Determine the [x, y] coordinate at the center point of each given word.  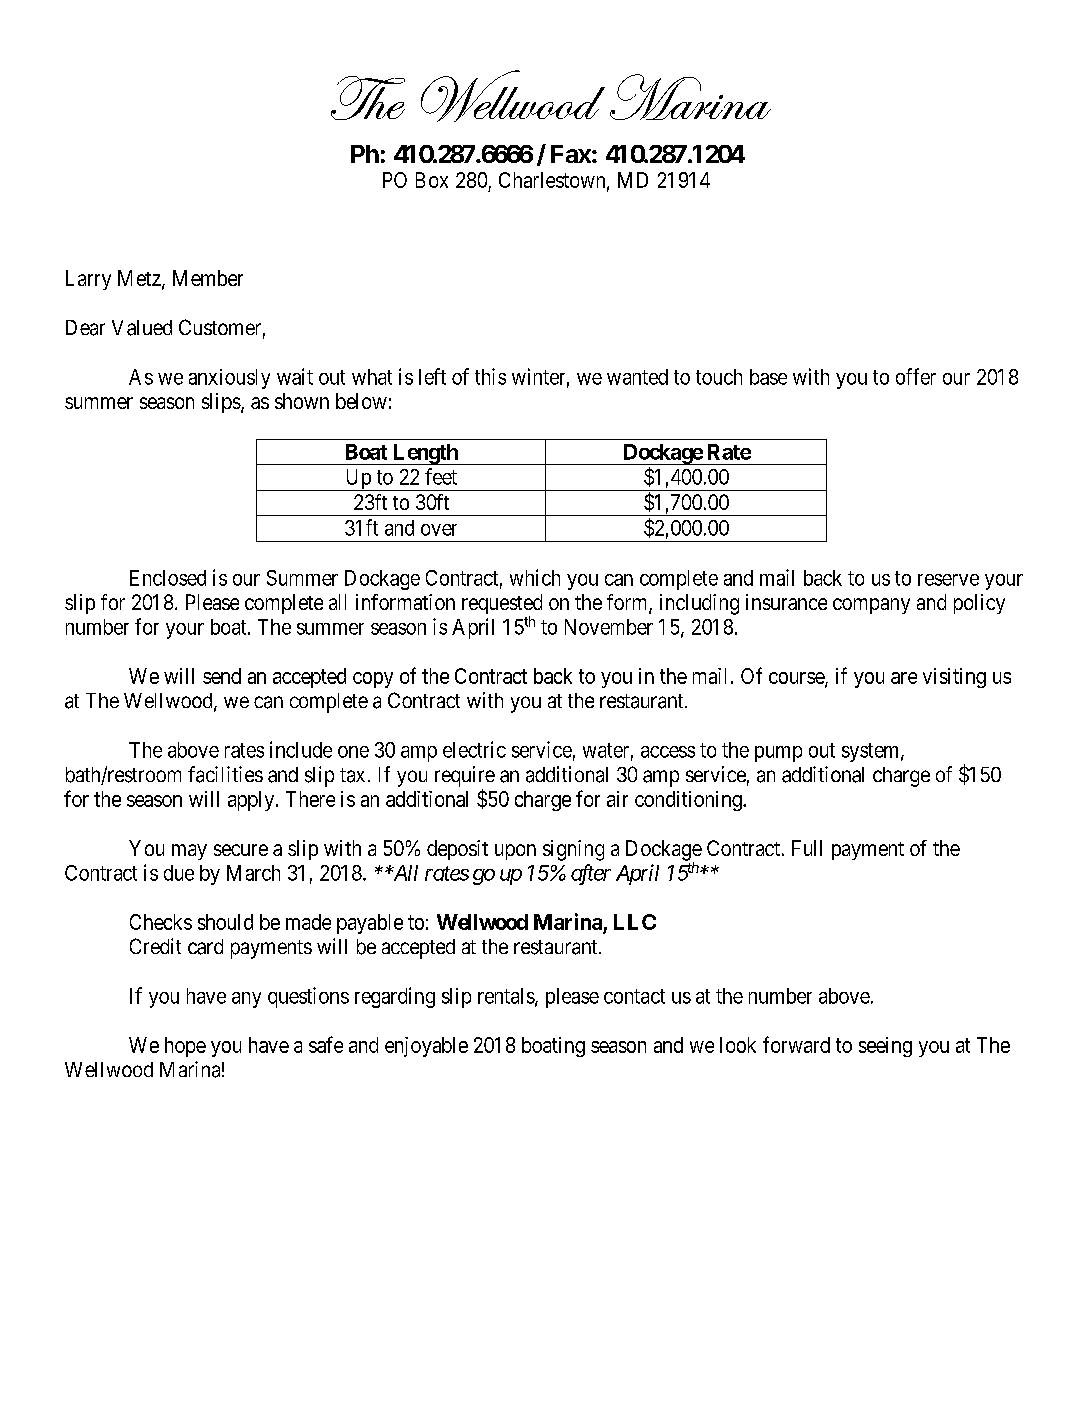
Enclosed [168, 578]
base [768, 377]
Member [208, 278]
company [871, 606]
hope [185, 1047]
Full [807, 848]
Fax [571, 154]
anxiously [229, 379]
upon [515, 852]
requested [502, 605]
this [490, 376]
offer [916, 376]
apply [252, 801]
